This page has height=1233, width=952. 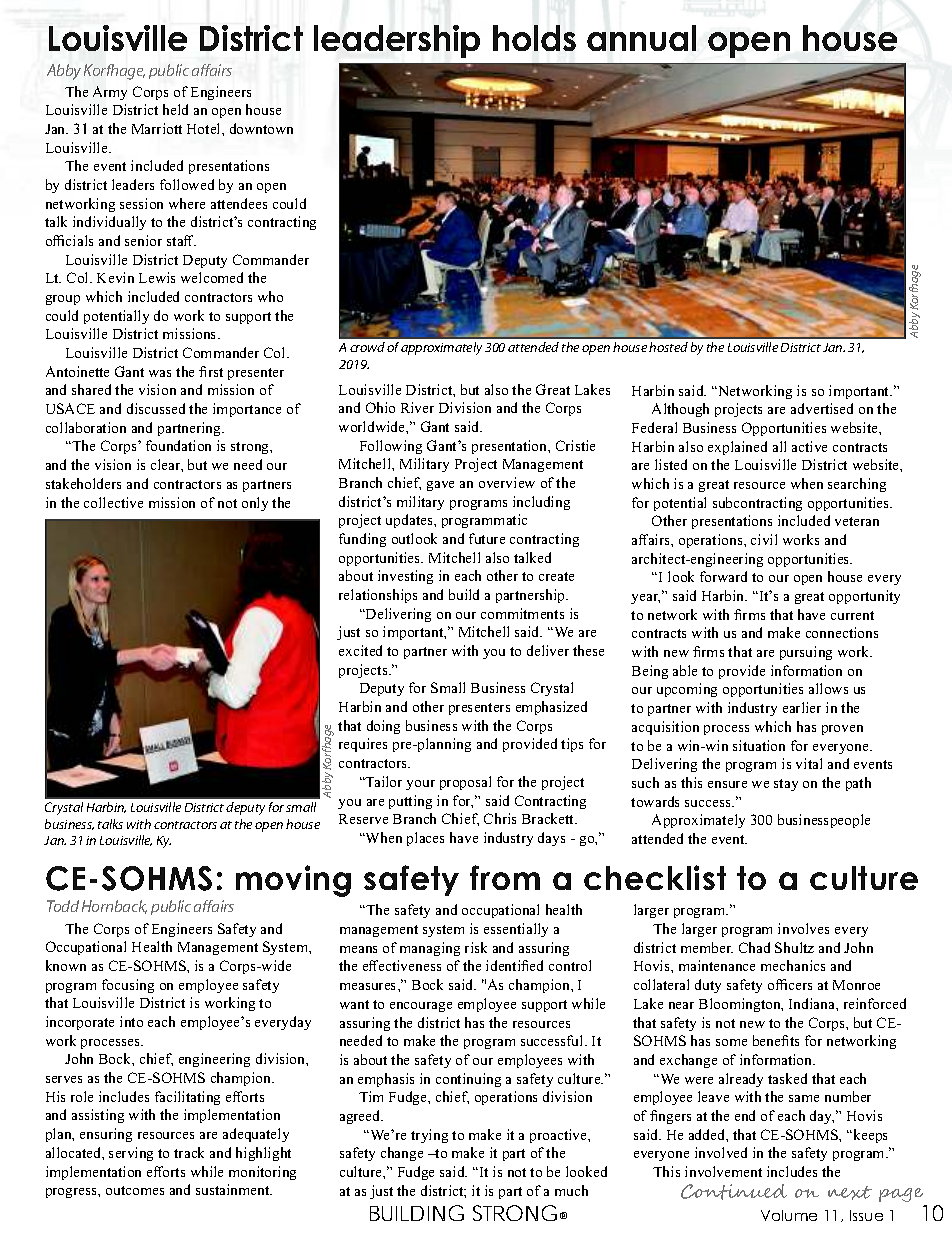 I want to click on holds, so click(x=534, y=38).
